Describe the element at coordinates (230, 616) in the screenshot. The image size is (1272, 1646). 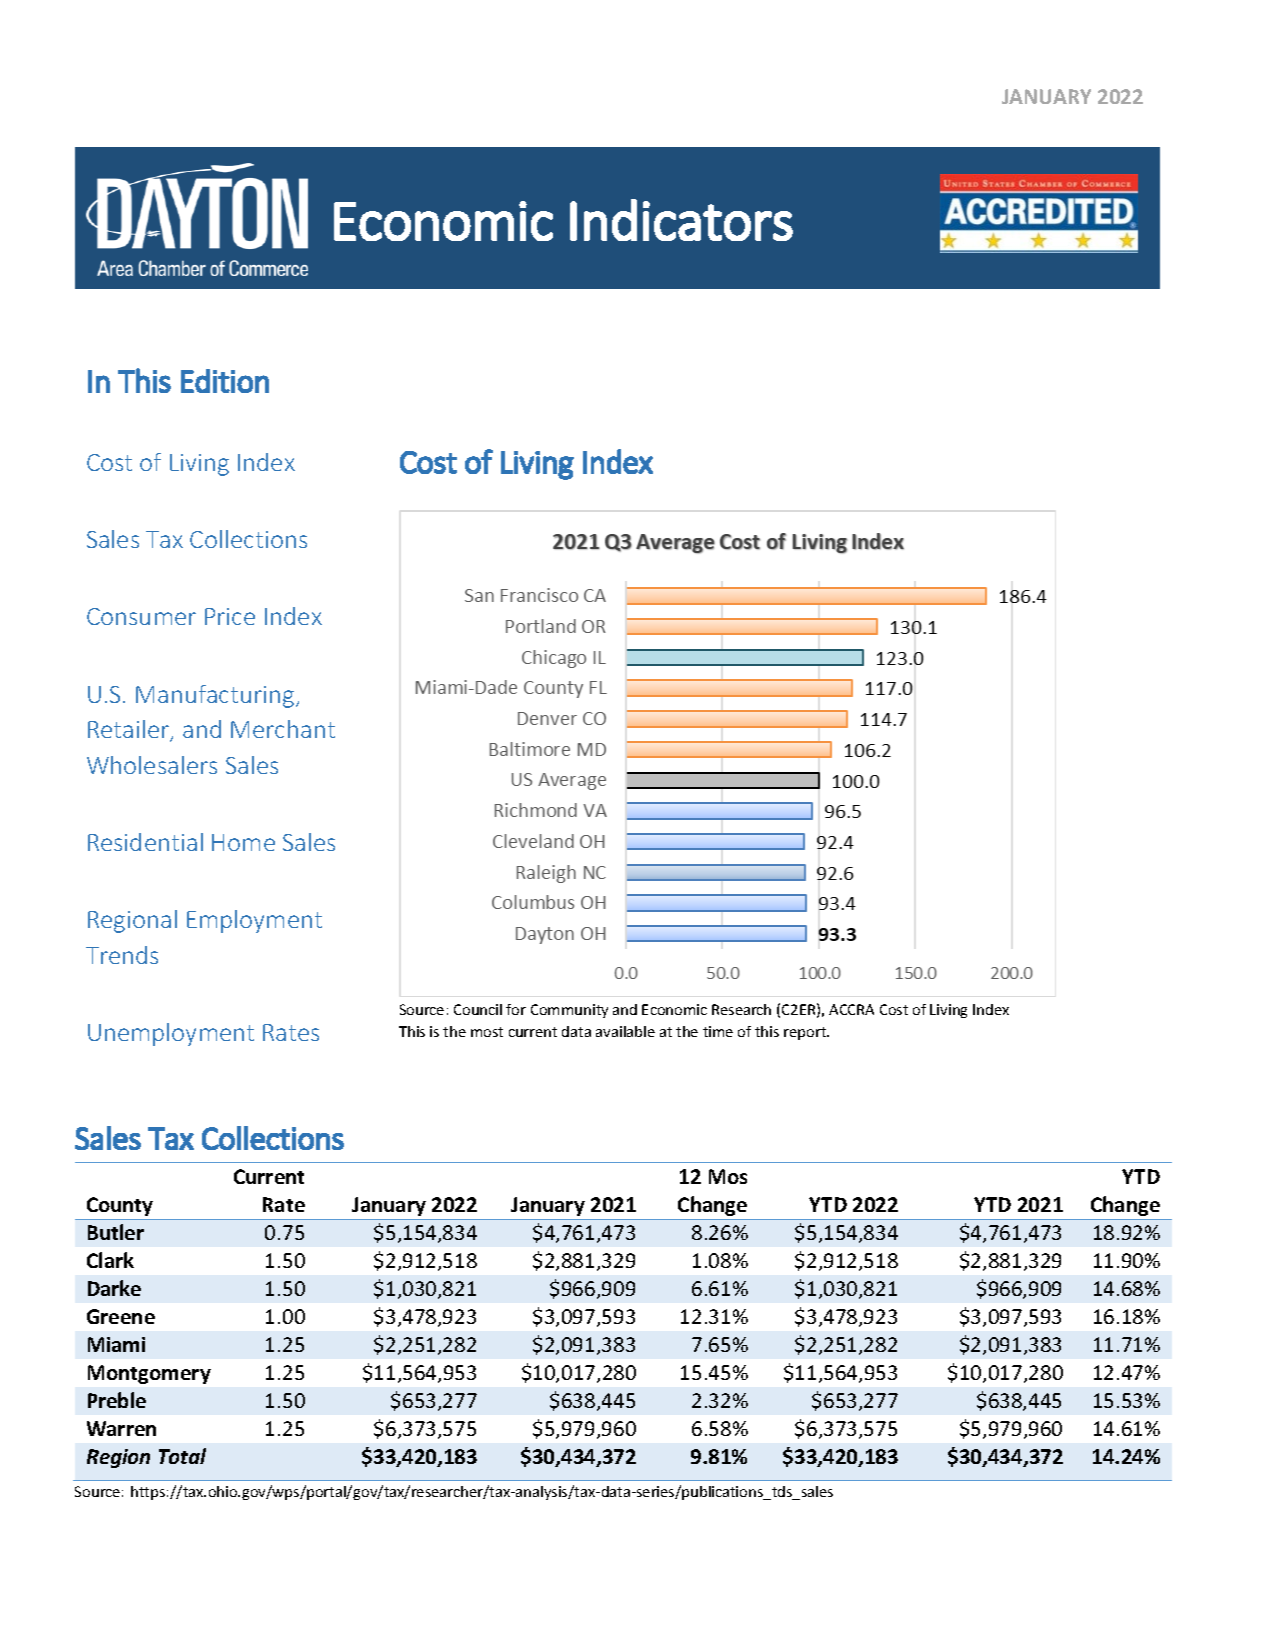
I see `Price` at that location.
